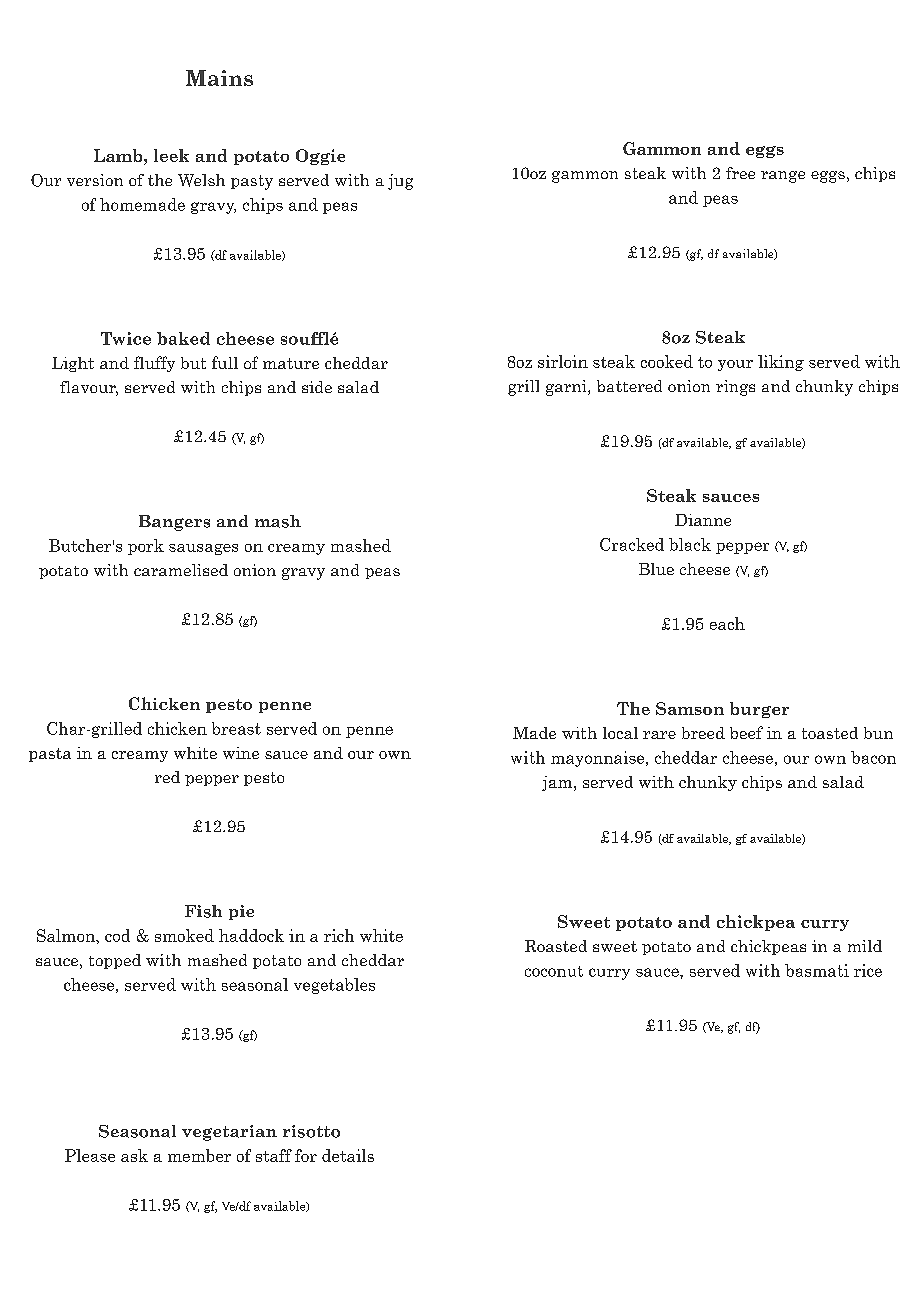 This image has width=924, height=1307. Describe the element at coordinates (241, 753) in the image. I see `wine` at that location.
